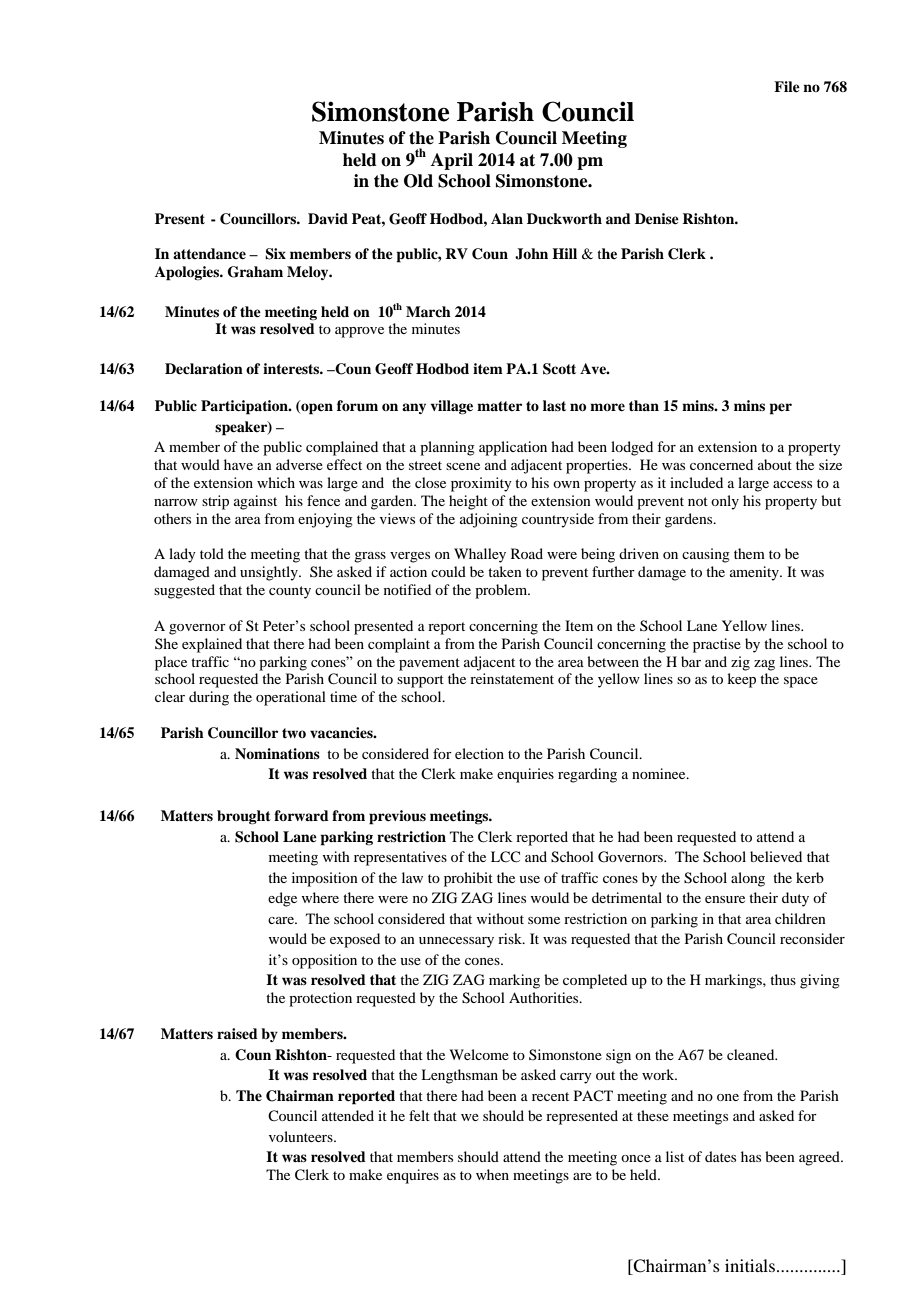 This screenshot has width=924, height=1308. I want to click on village, so click(452, 407).
